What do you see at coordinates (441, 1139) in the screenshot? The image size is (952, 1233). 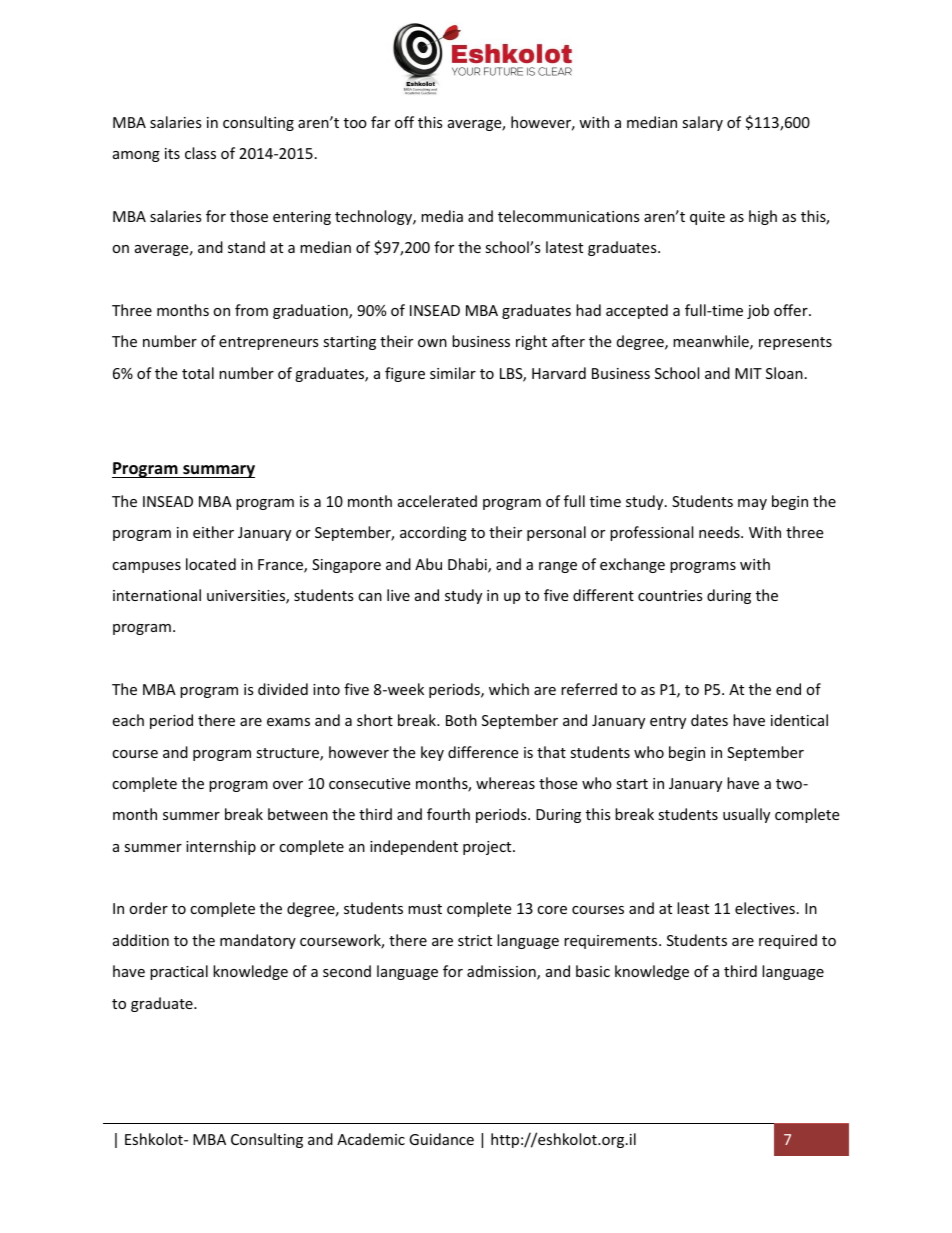 I see `Guidance` at bounding box center [441, 1139].
